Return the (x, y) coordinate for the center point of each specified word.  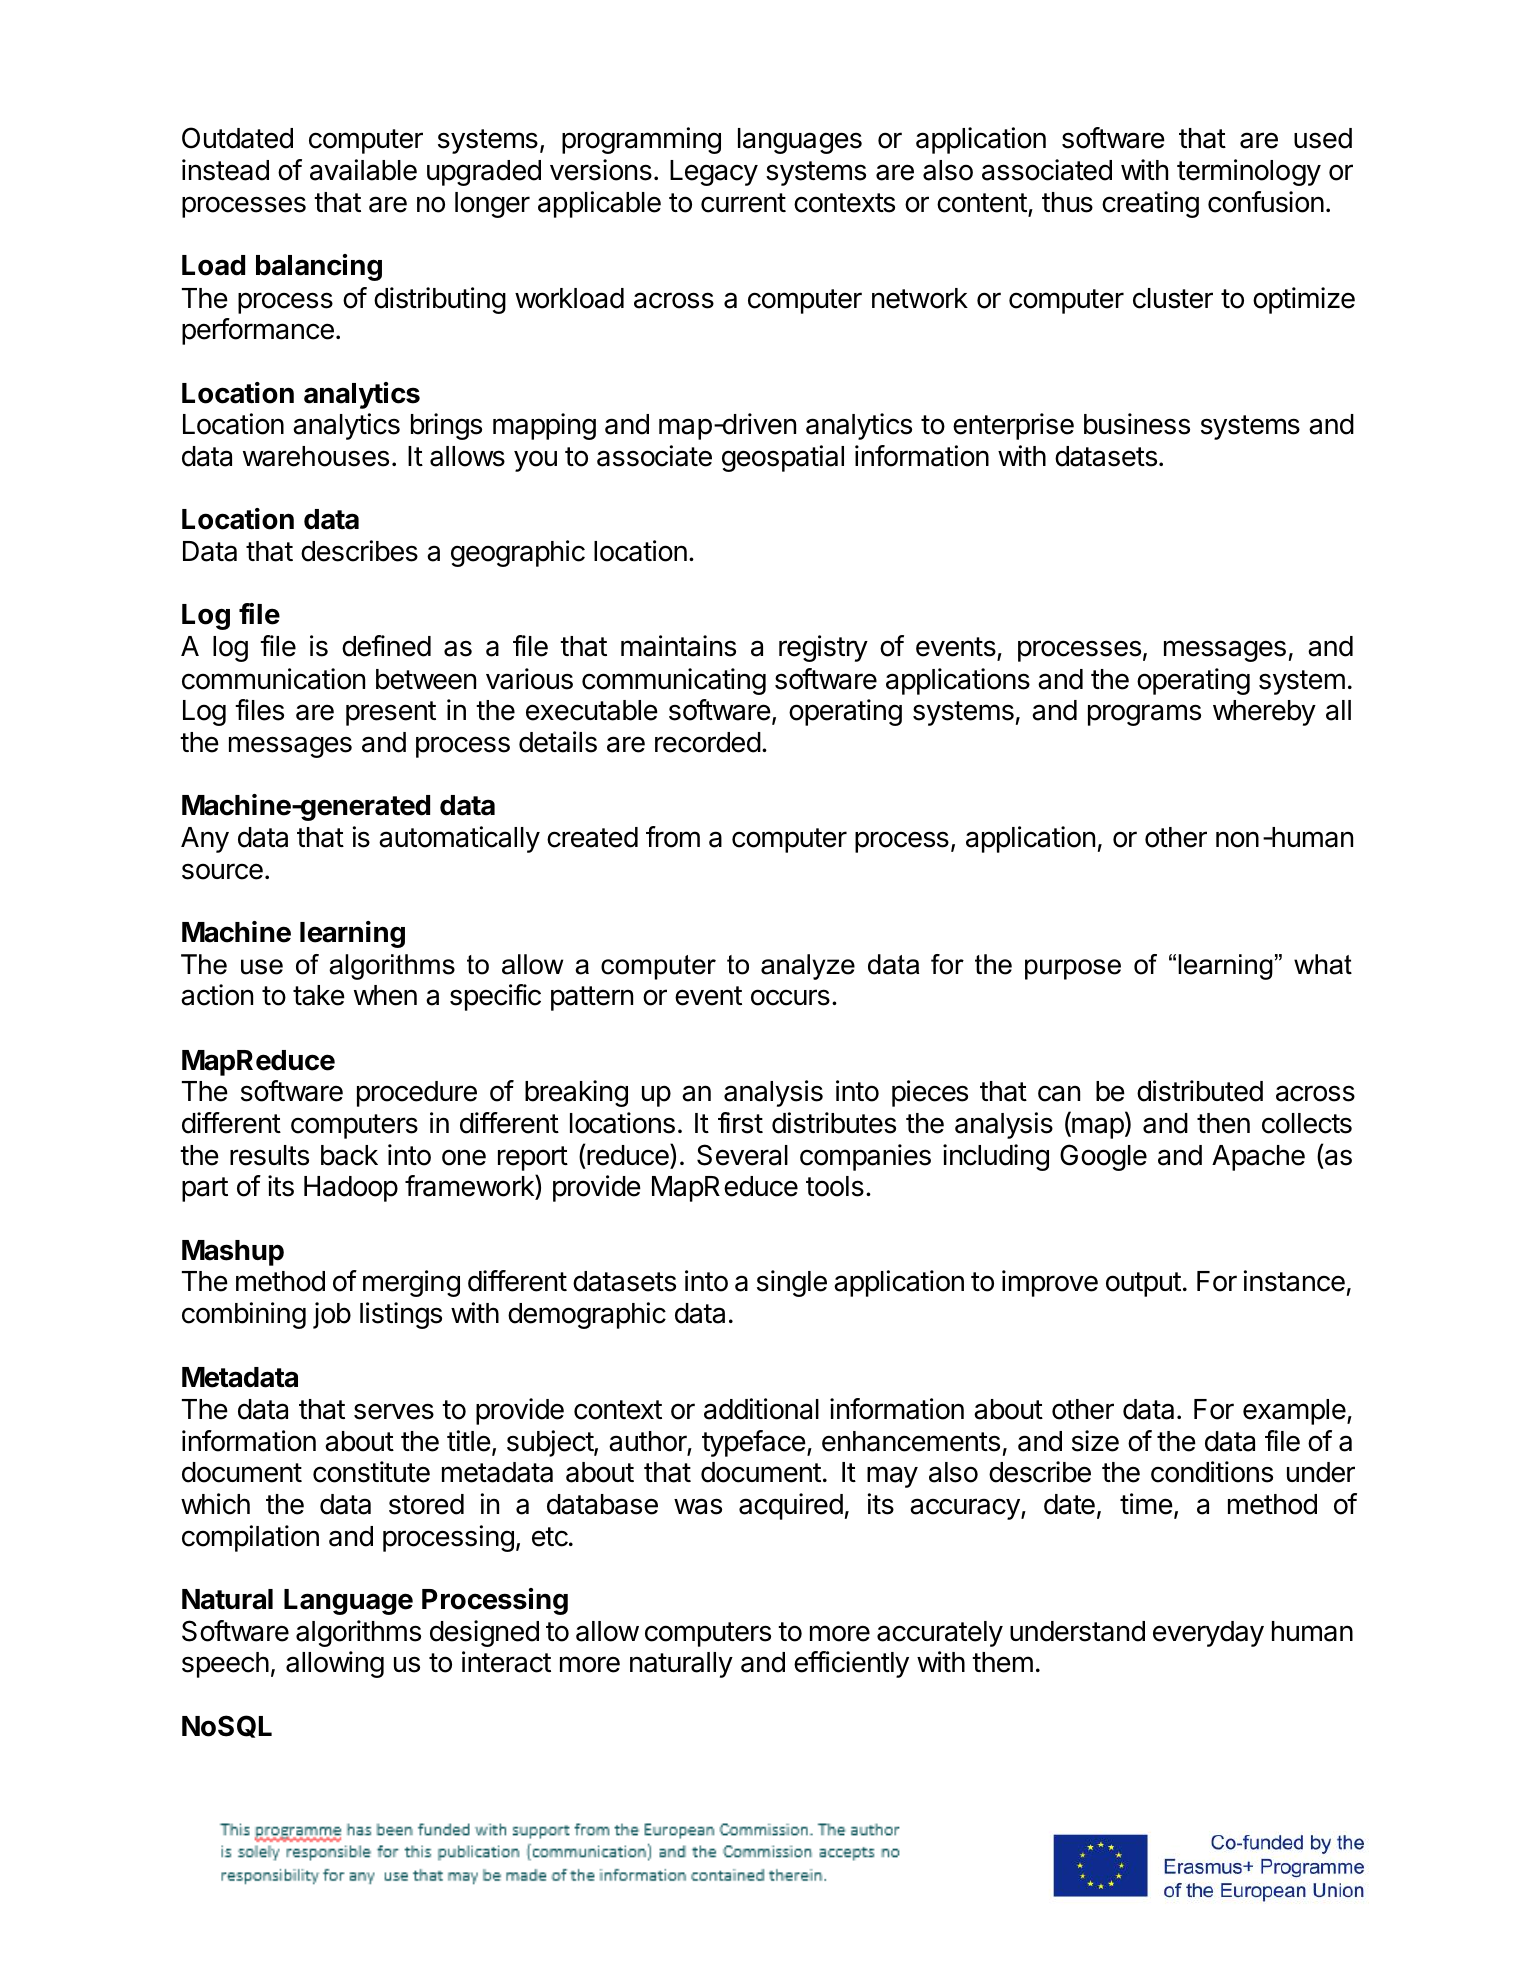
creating (1150, 204)
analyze (808, 967)
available (363, 170)
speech (225, 1665)
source (222, 871)
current (743, 203)
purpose (1073, 969)
